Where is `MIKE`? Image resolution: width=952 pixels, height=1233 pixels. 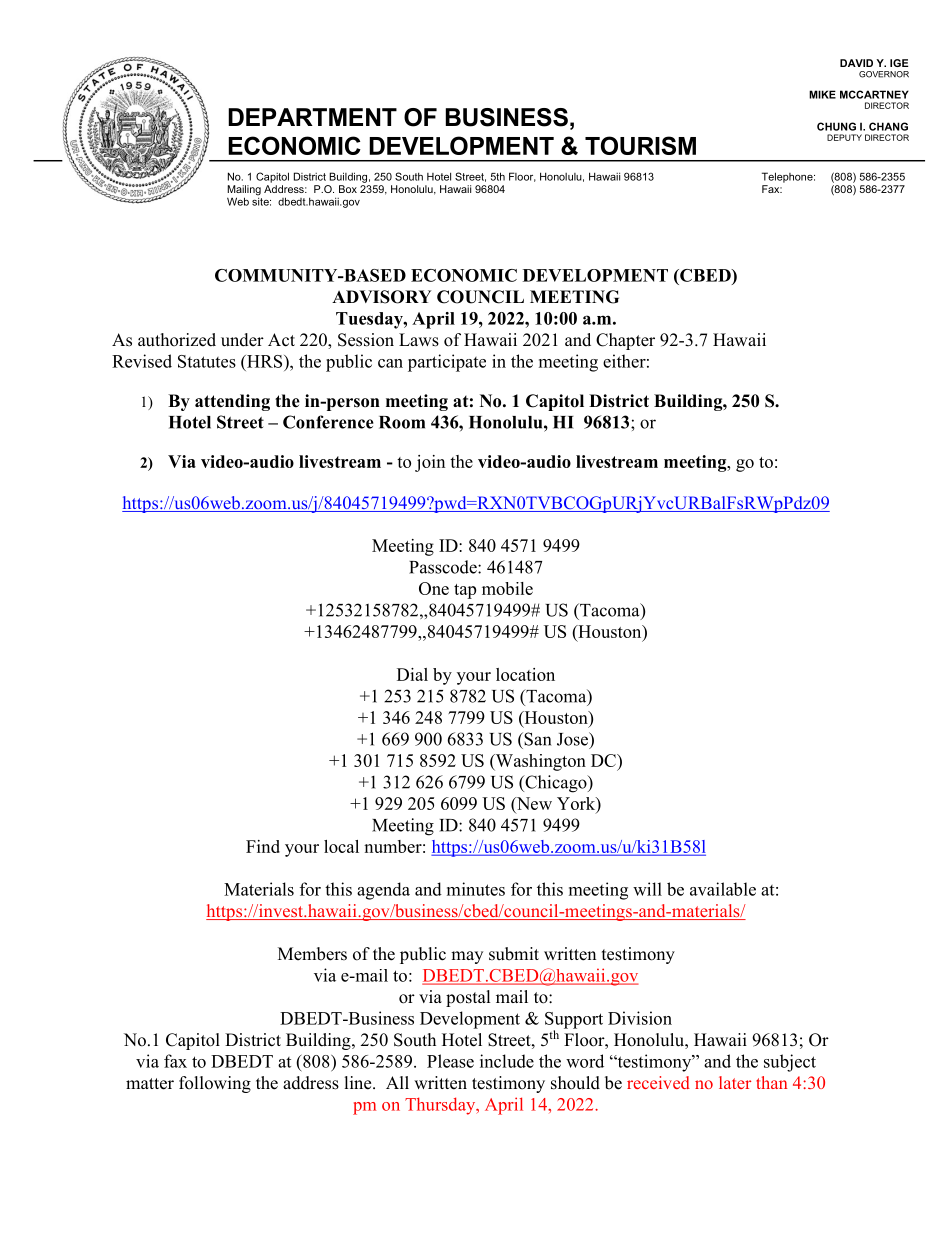
MIKE is located at coordinates (822, 94).
